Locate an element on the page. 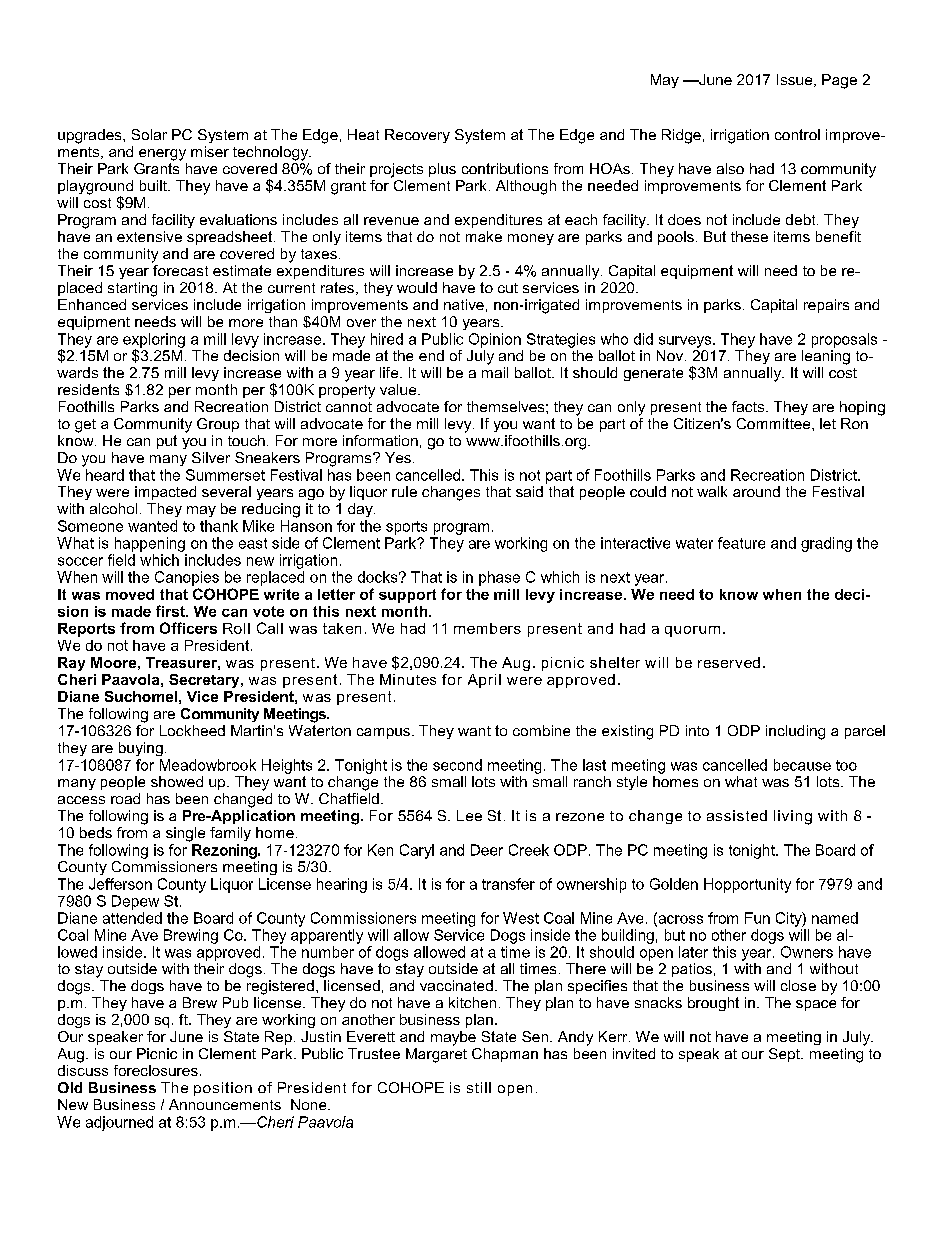 The image size is (952, 1233). phase is located at coordinates (499, 578).
